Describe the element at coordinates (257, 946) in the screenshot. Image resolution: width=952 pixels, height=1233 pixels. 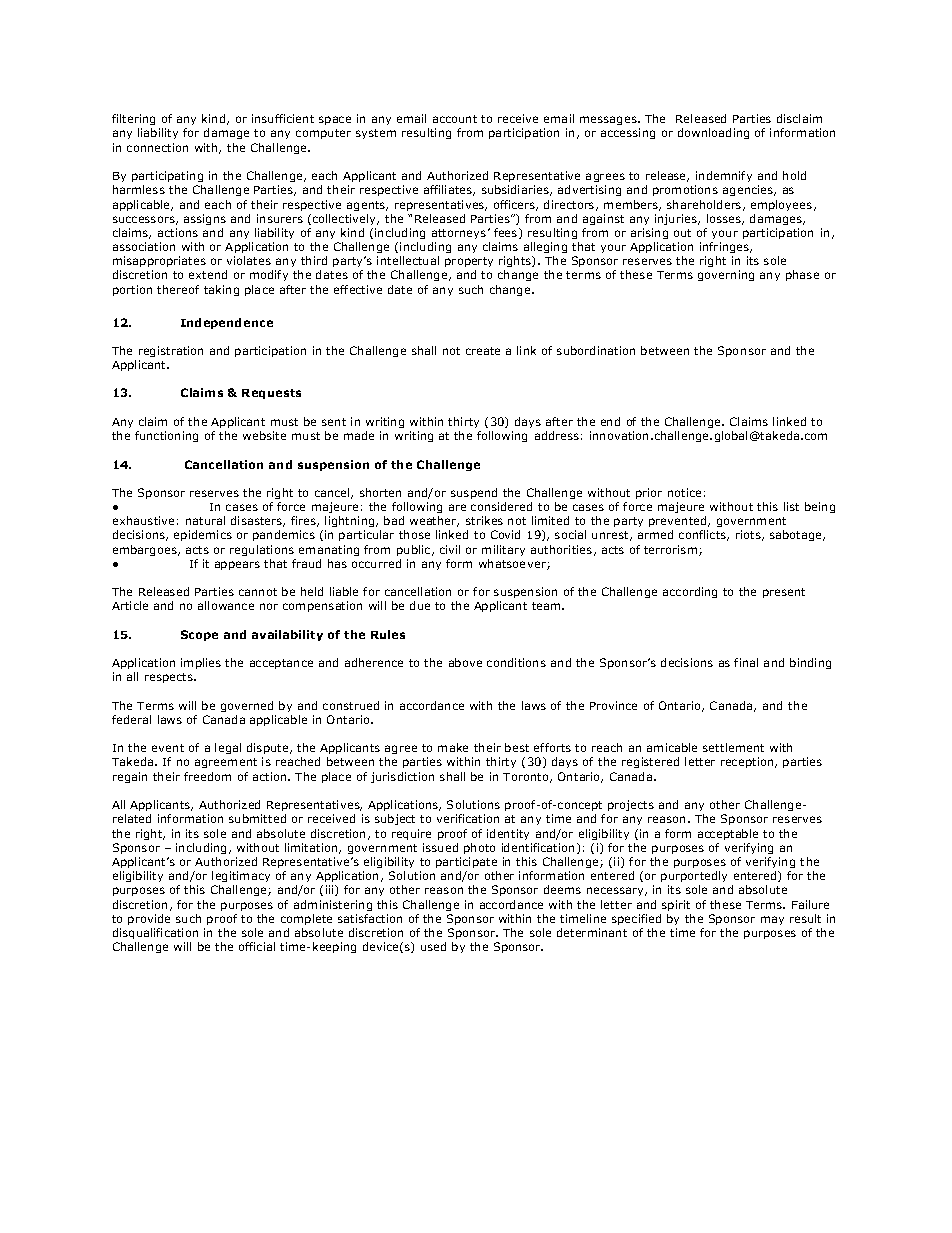
I see `official` at that location.
